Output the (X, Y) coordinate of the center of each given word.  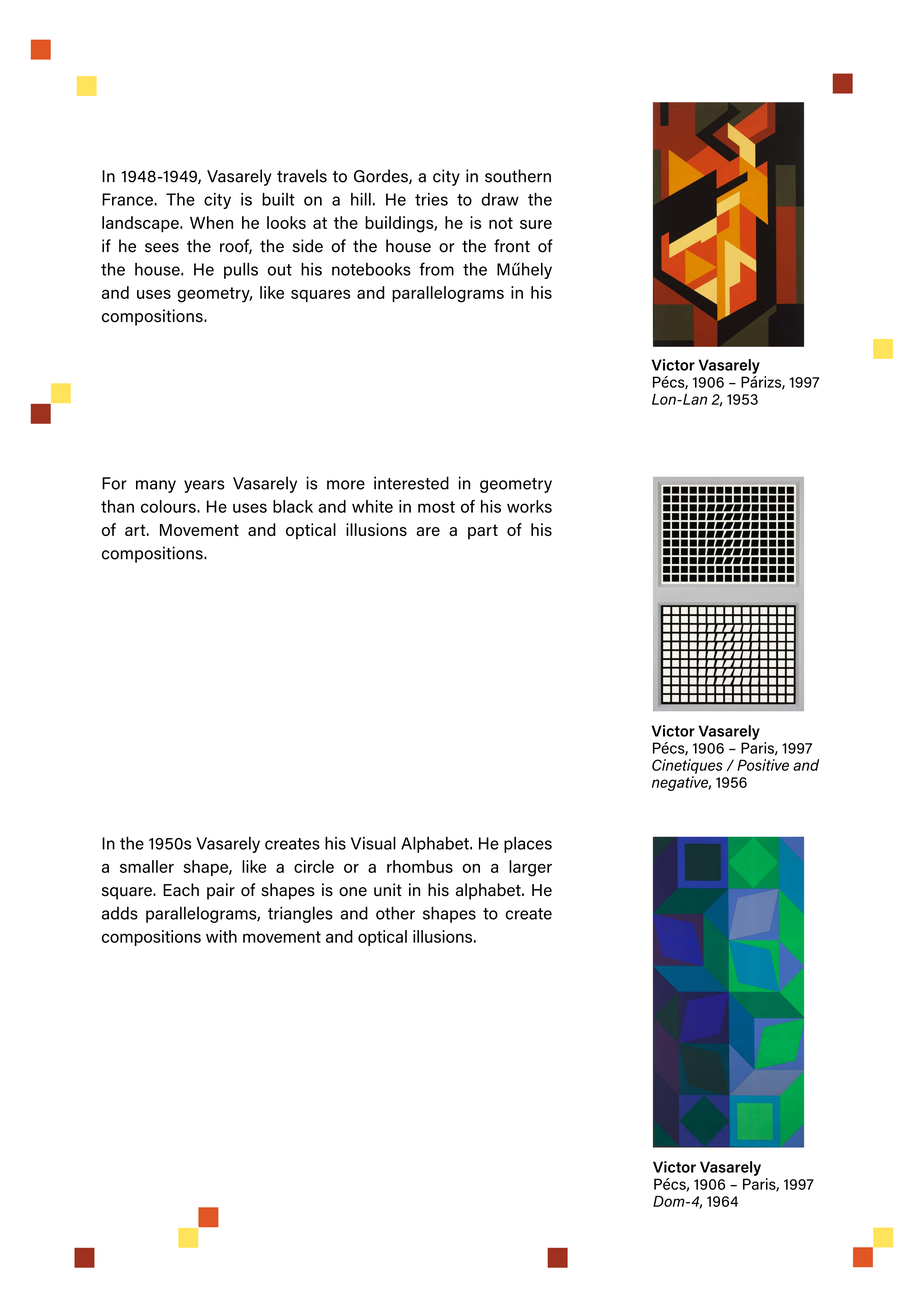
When (211, 222)
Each (181, 890)
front (512, 246)
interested (411, 483)
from (436, 269)
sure (536, 224)
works (529, 506)
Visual (373, 843)
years (204, 486)
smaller (147, 866)
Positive (763, 765)
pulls (241, 270)
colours (169, 506)
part (483, 532)
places (528, 845)
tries (431, 199)
